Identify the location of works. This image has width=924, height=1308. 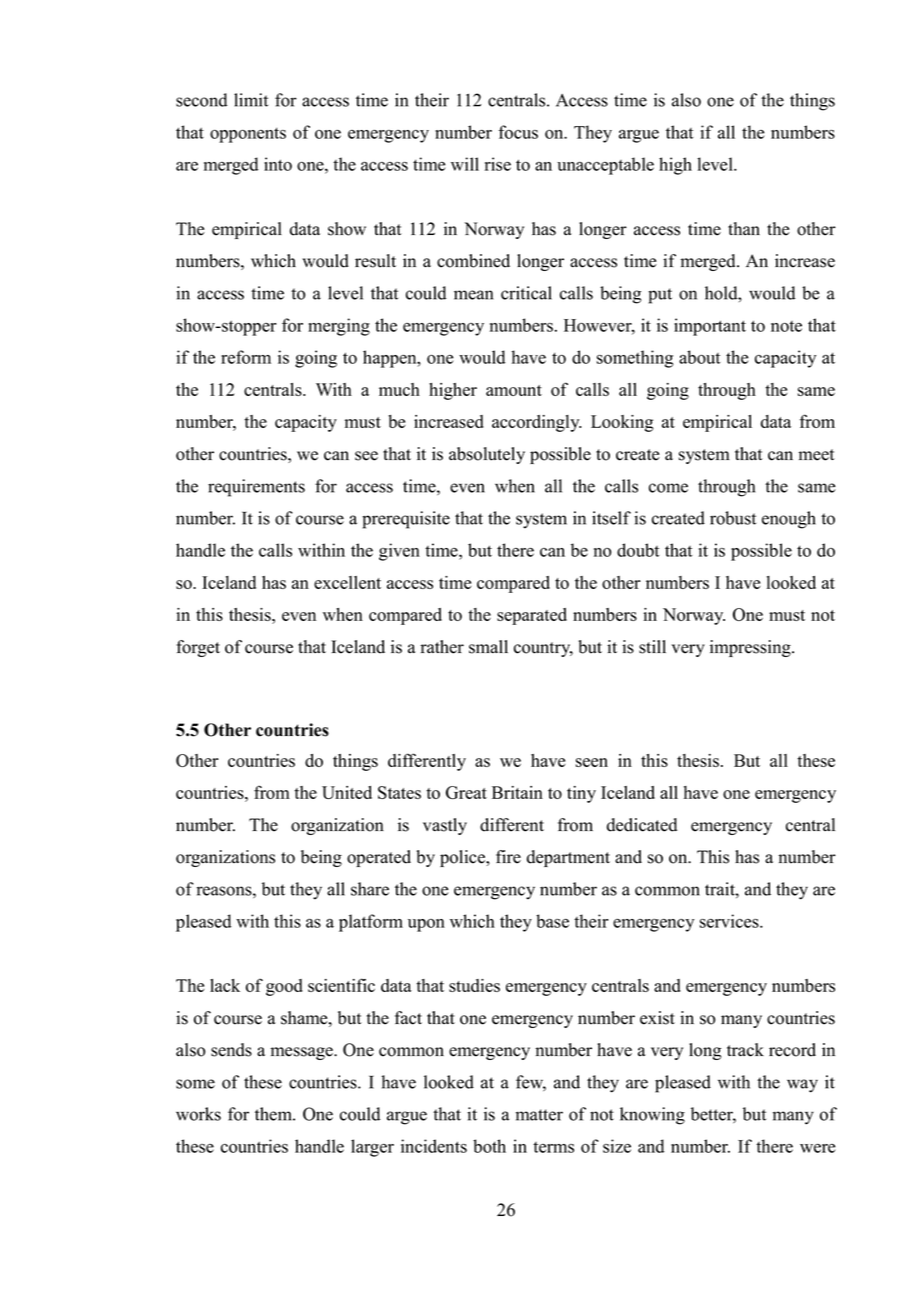
(198, 1114).
